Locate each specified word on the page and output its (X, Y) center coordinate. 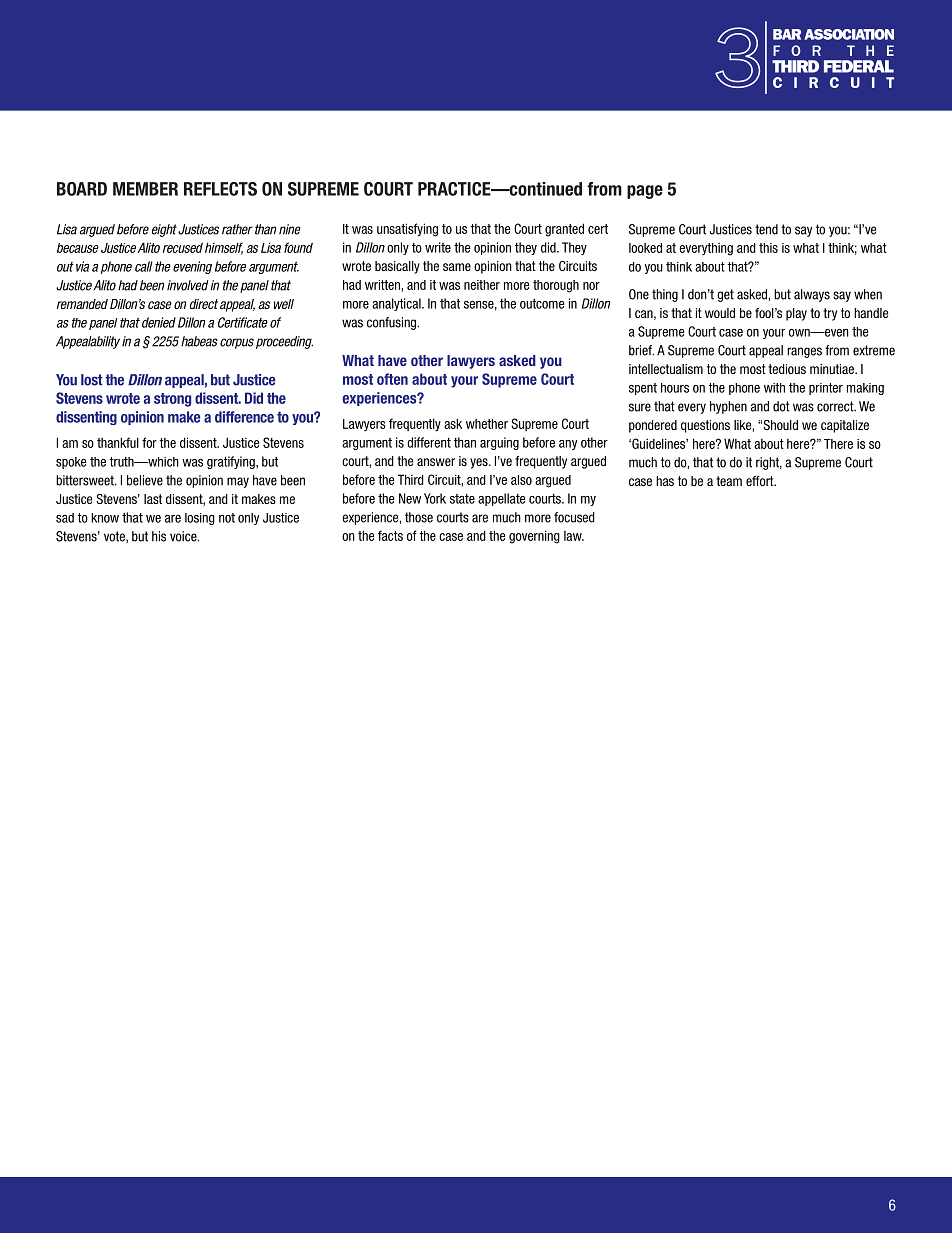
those (419, 517)
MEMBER (145, 189)
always (812, 295)
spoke (71, 463)
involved (188, 285)
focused (574, 517)
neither (482, 285)
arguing (499, 443)
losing (200, 519)
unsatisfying (407, 230)
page (645, 192)
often (392, 379)
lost (92, 380)
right (769, 463)
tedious (787, 369)
